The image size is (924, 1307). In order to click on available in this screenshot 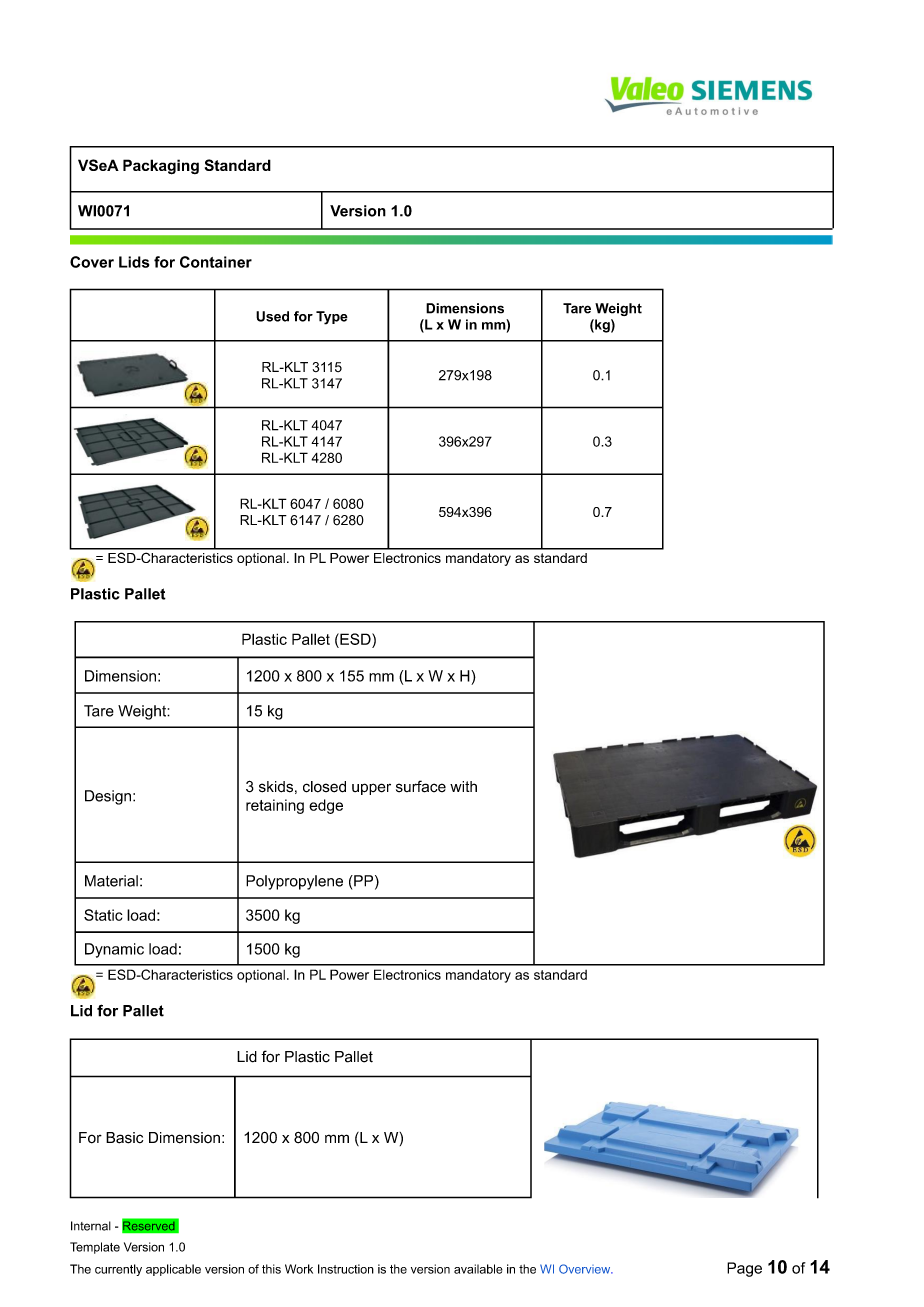, I will do `click(478, 1269)`.
